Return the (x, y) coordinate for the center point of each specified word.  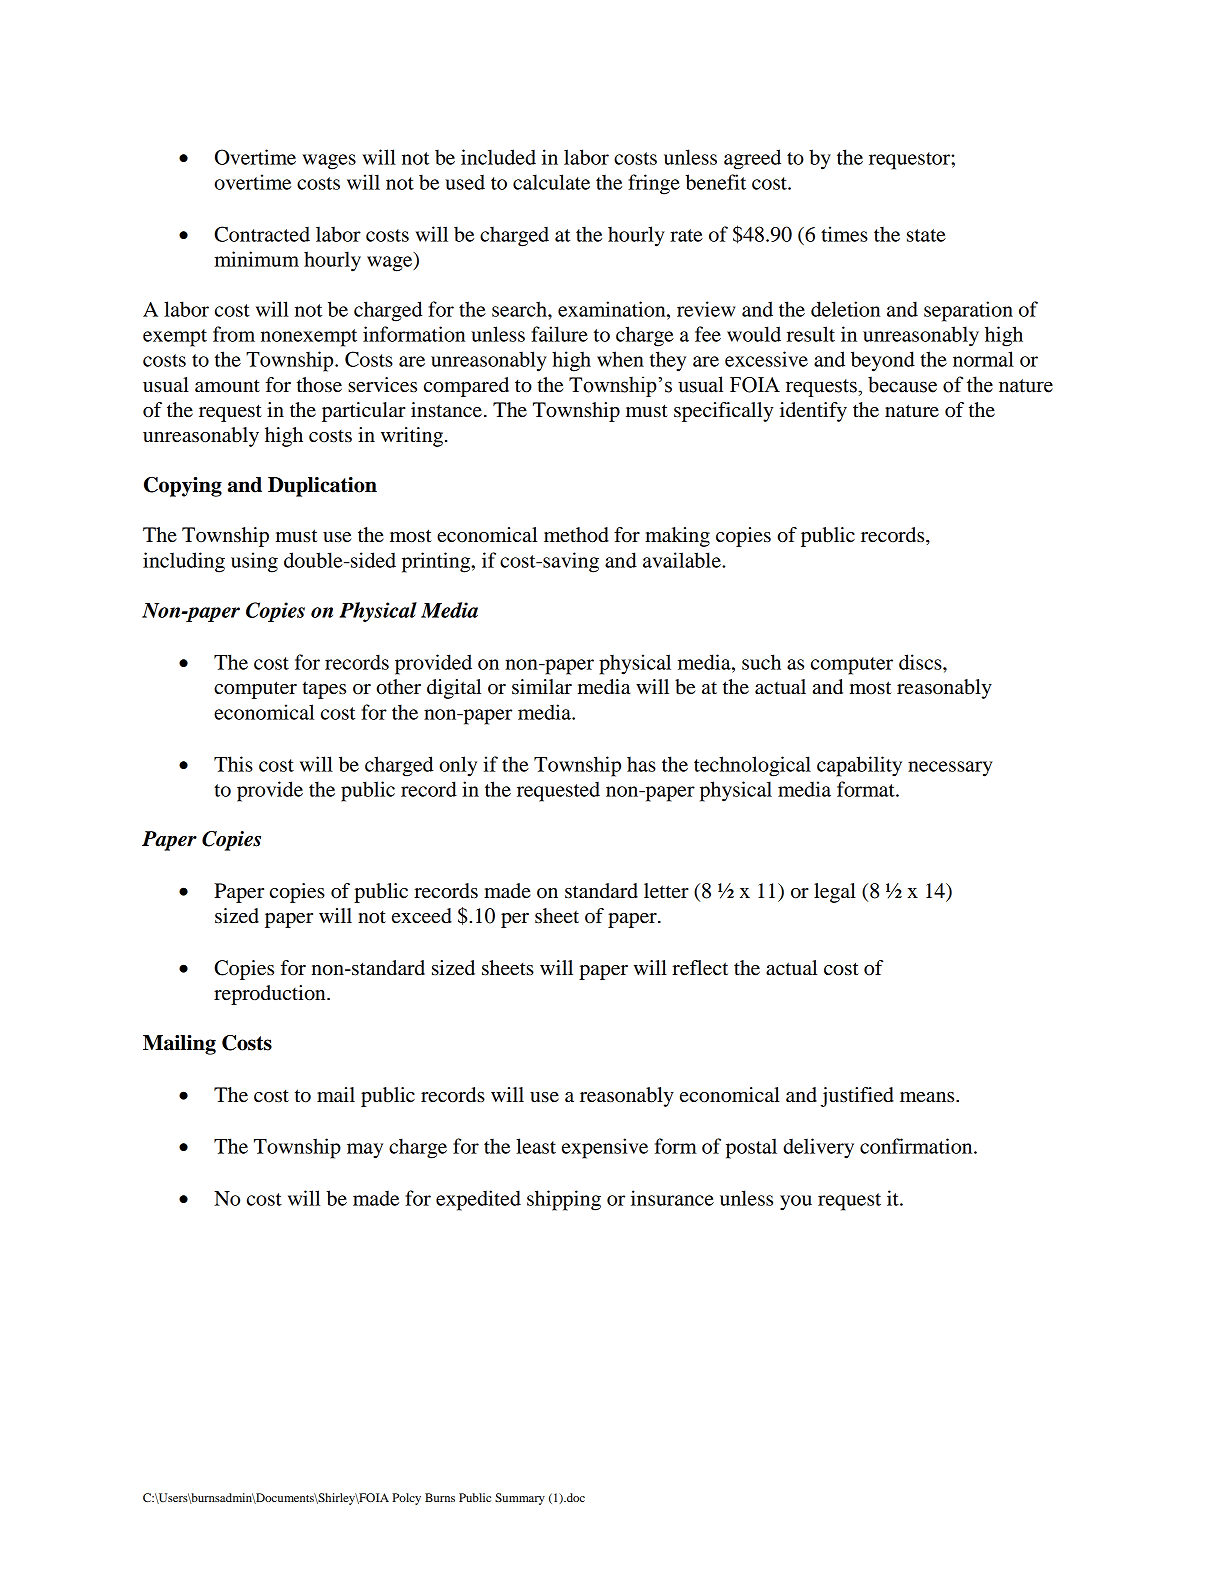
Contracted (262, 234)
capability (859, 766)
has (641, 764)
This (233, 764)
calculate (551, 182)
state (926, 235)
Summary (520, 1499)
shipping (564, 1200)
